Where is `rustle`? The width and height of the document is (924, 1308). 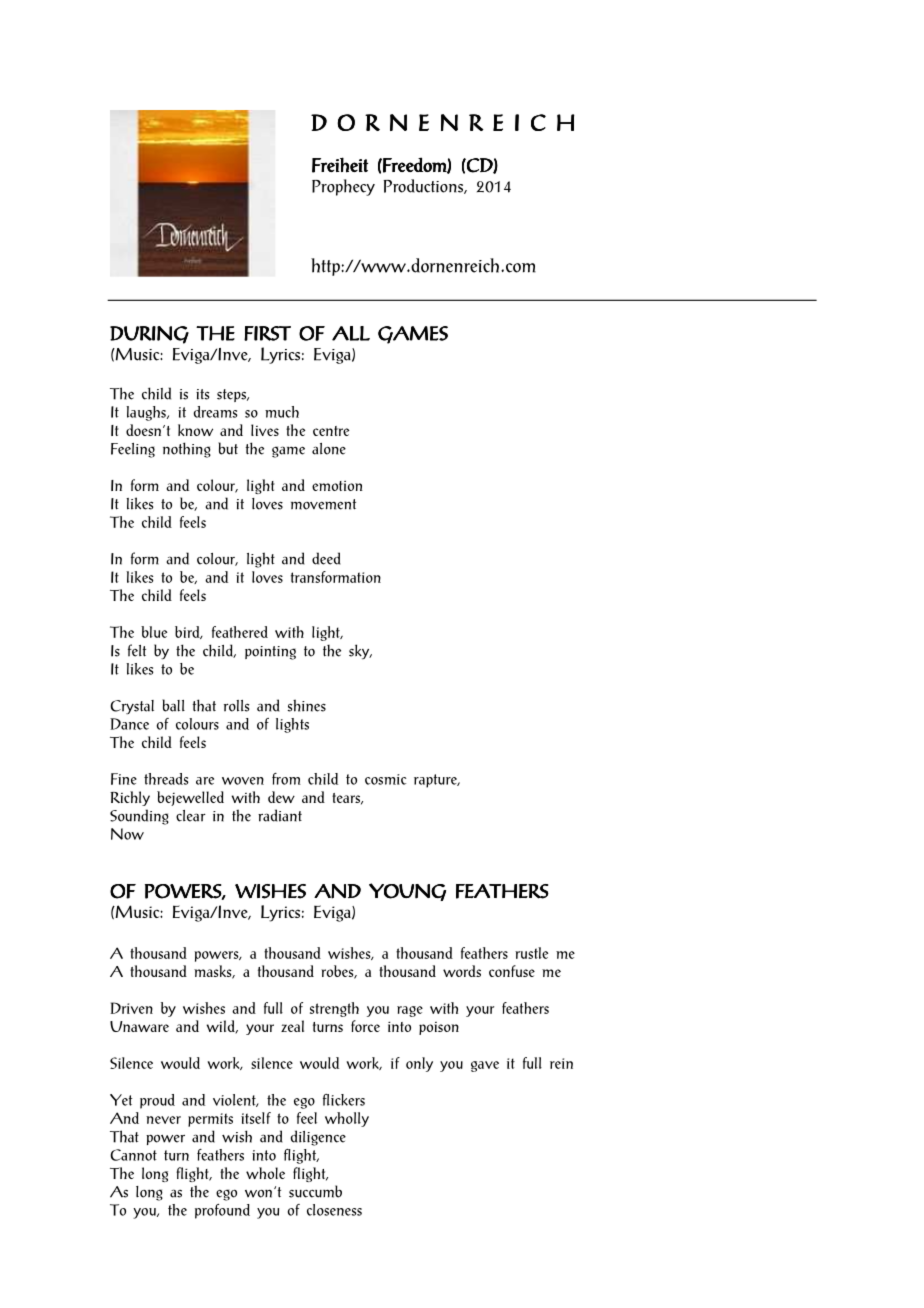
rustle is located at coordinates (531, 953).
